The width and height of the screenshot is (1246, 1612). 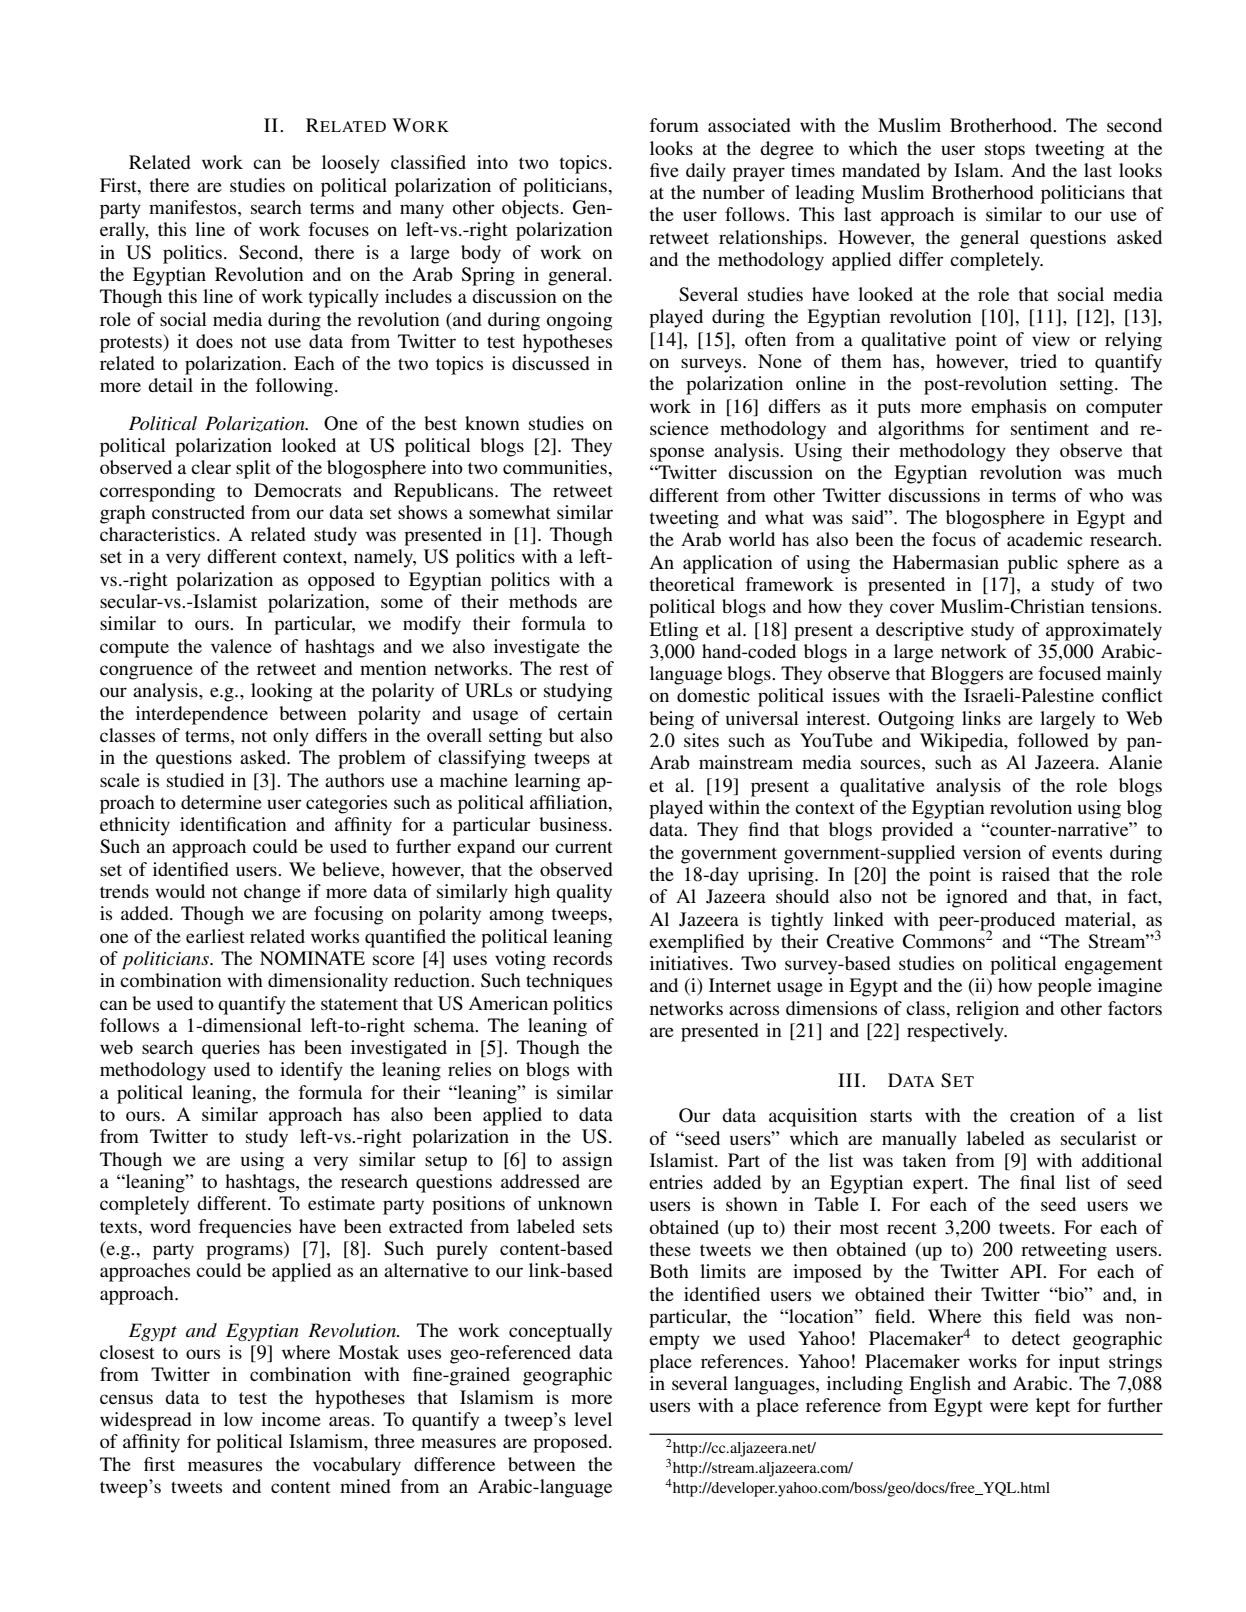 What do you see at coordinates (1005, 151) in the screenshot?
I see `stops` at bounding box center [1005, 151].
